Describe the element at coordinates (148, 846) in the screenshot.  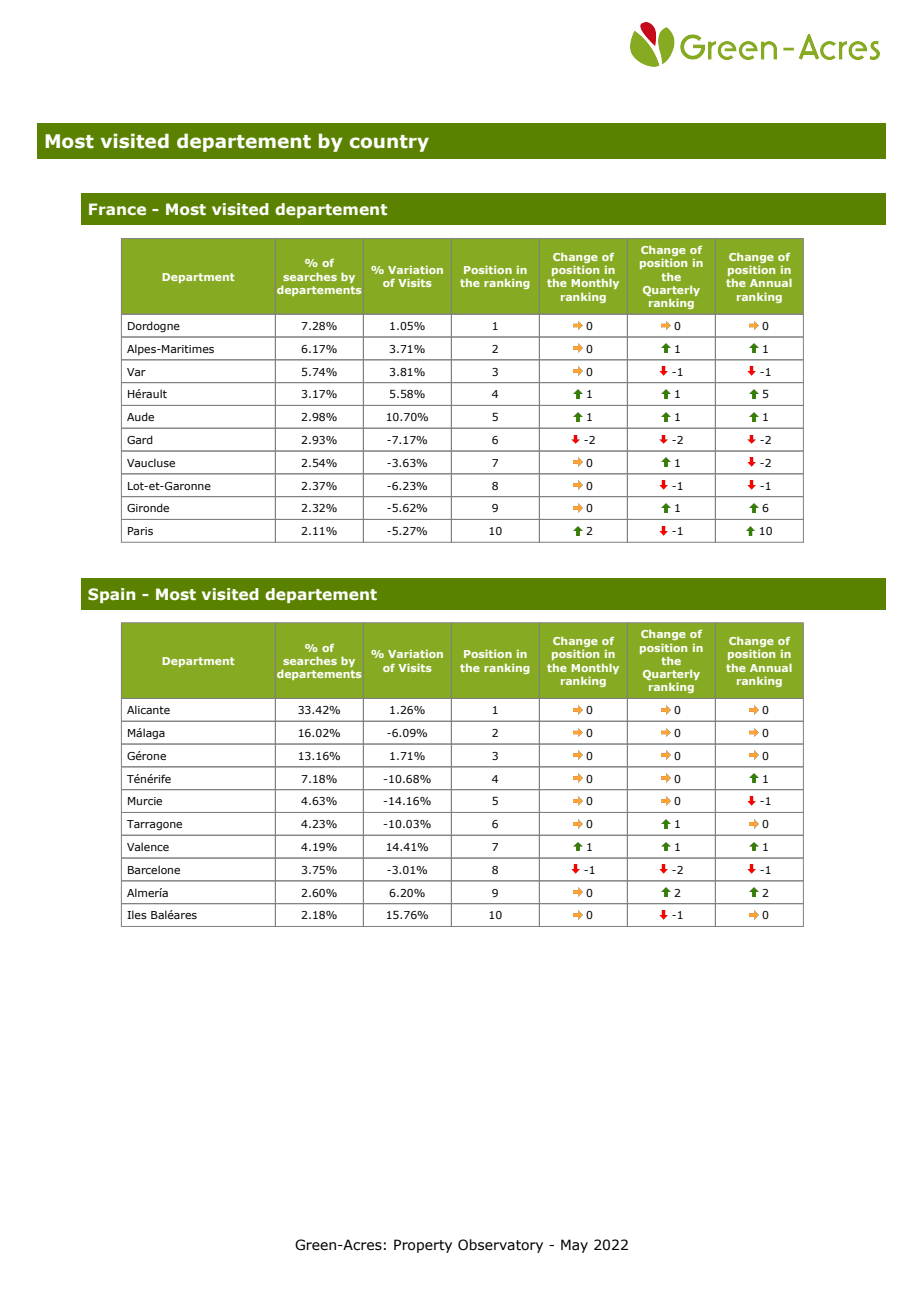
I see `Valence` at that location.
